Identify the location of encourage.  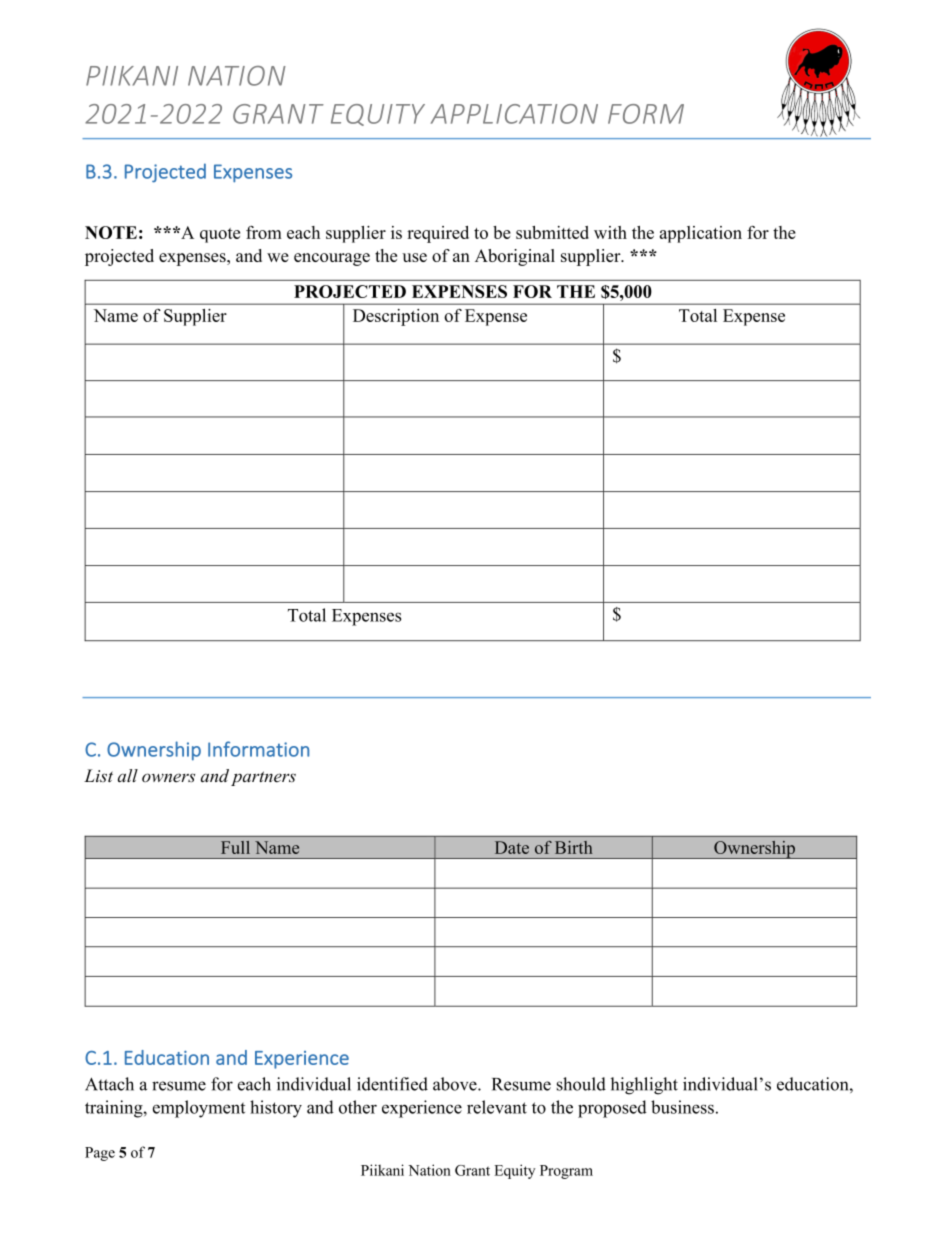
(332, 259).
